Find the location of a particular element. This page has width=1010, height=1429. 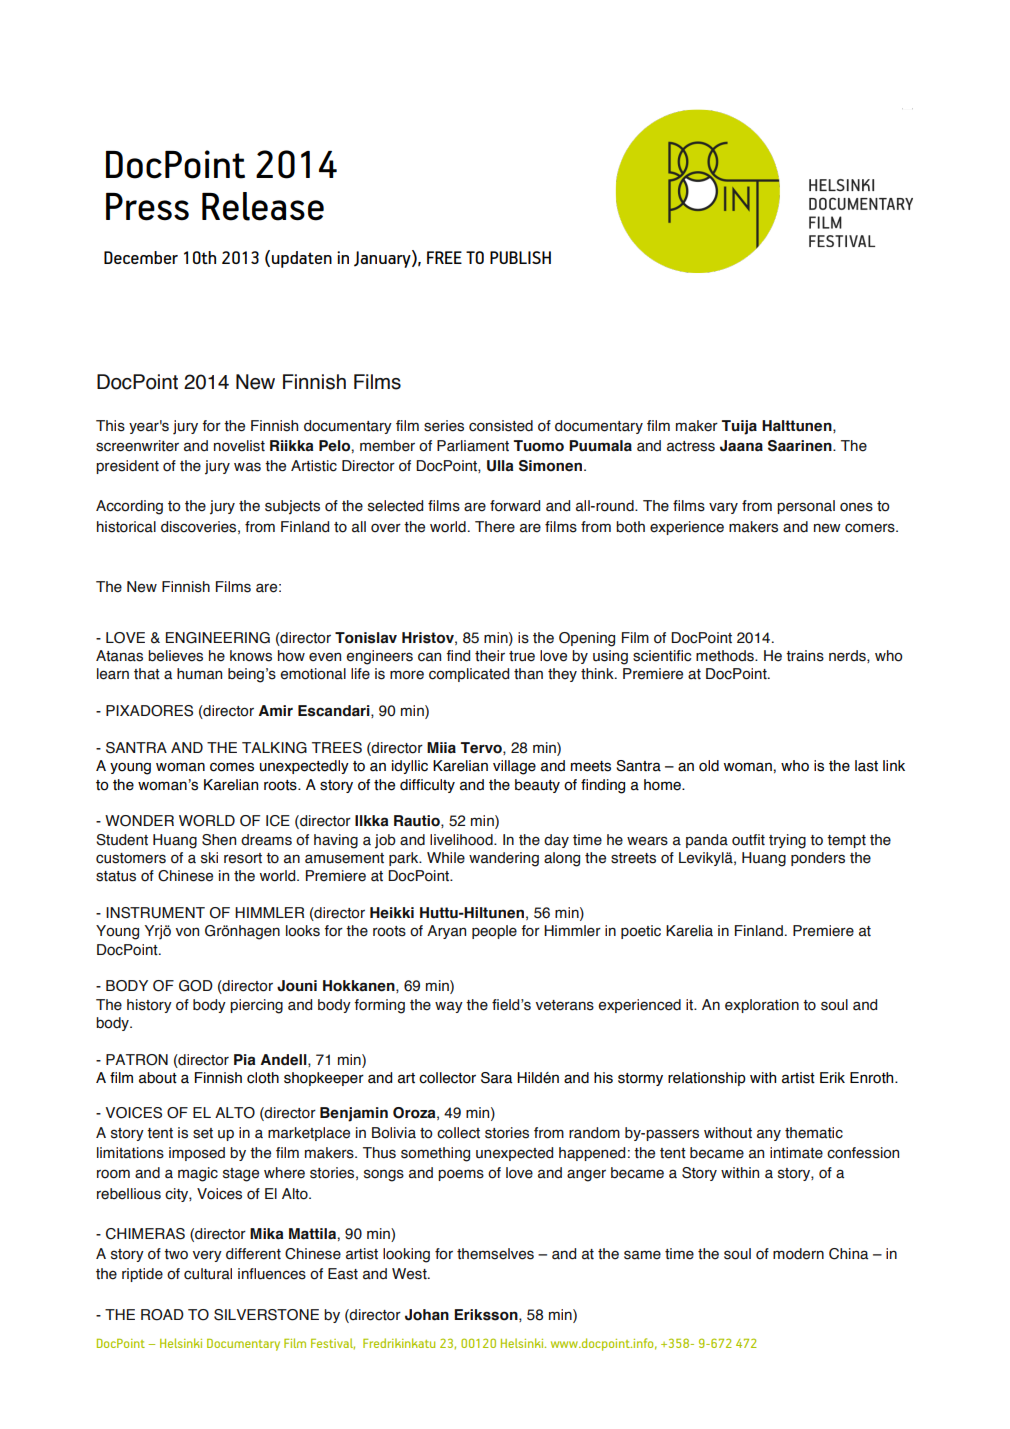

wandering is located at coordinates (504, 859).
